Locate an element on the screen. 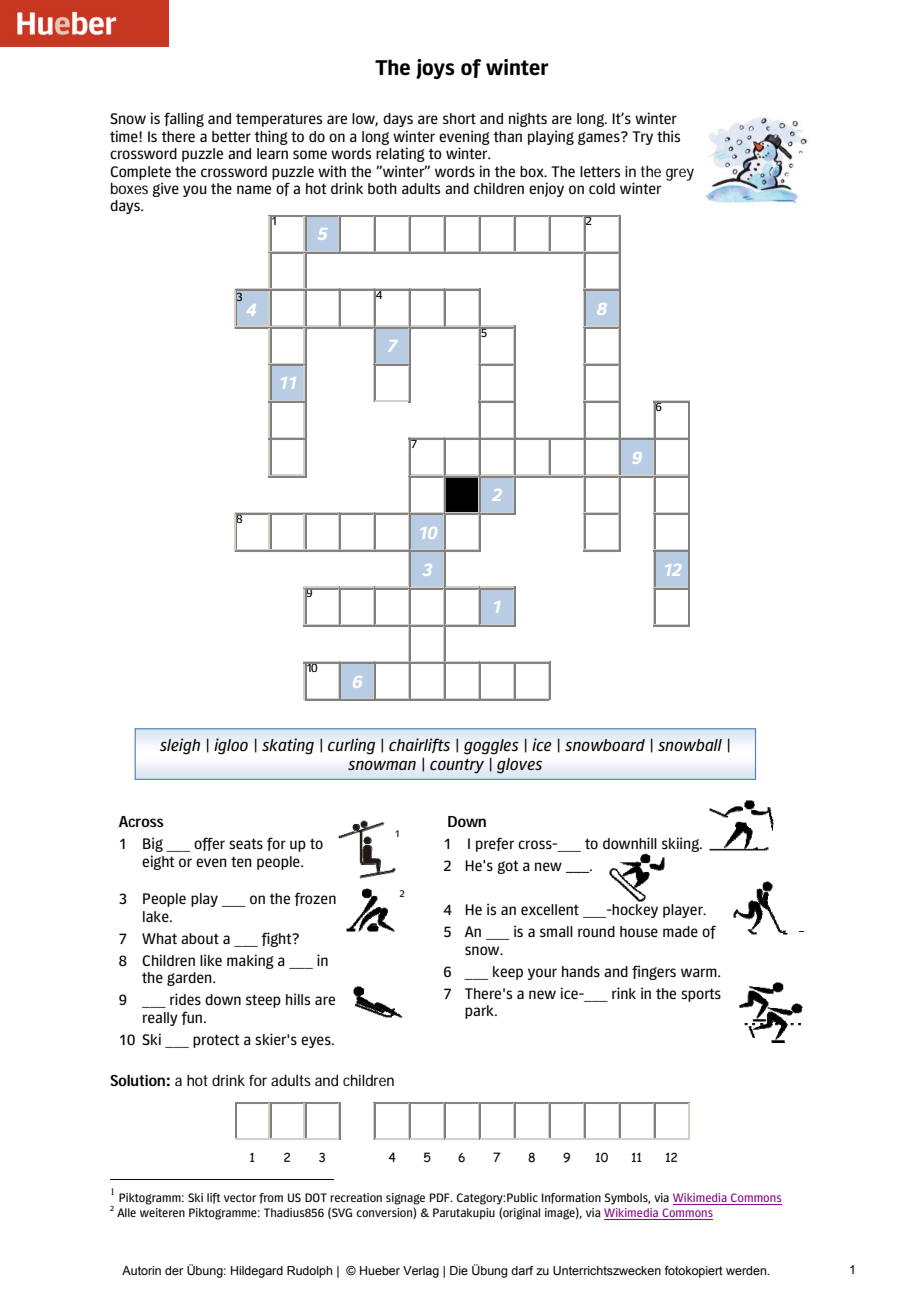 This screenshot has height=1308, width=924. der is located at coordinates (174, 1270).
